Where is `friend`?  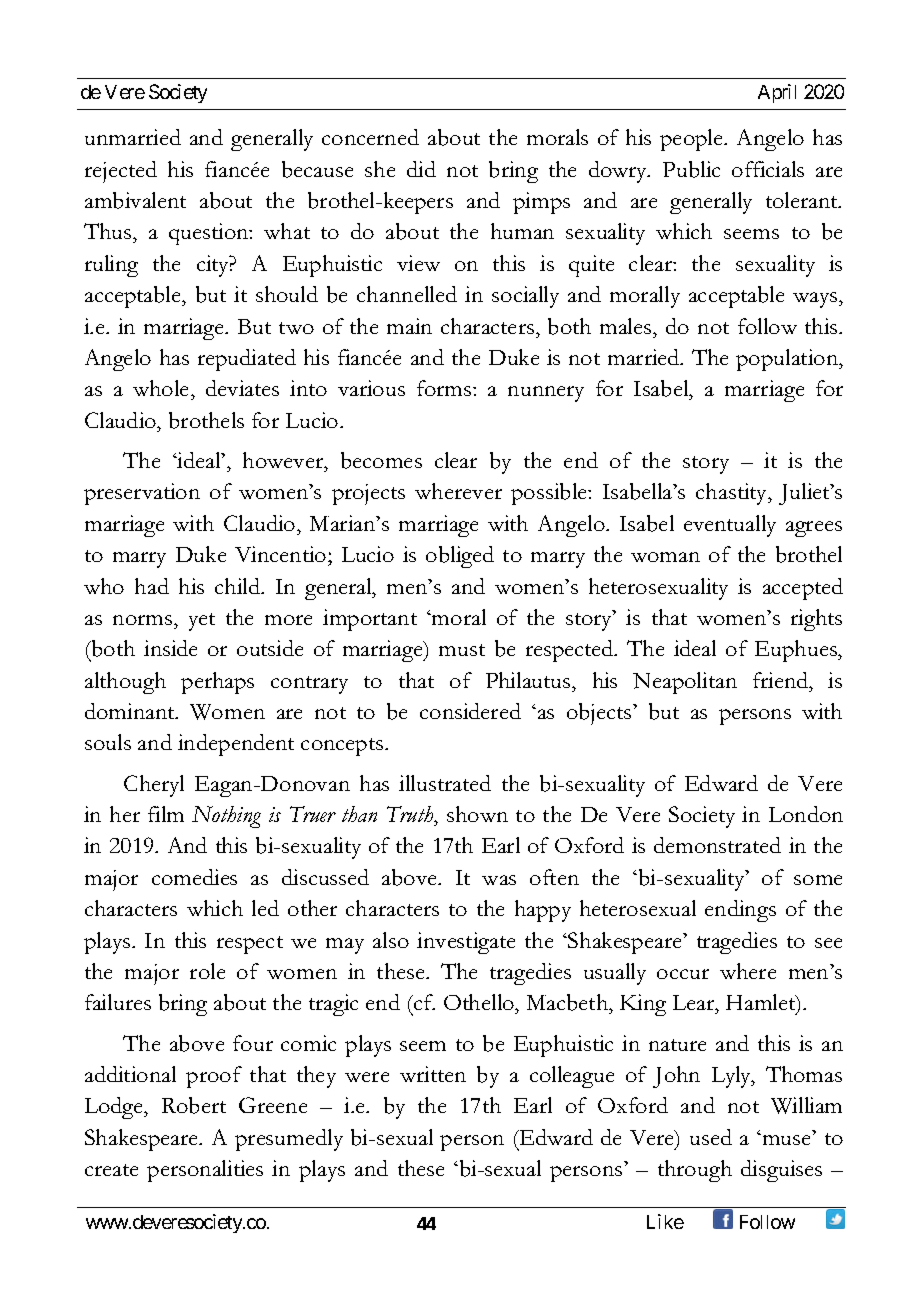 friend is located at coordinates (782, 680).
